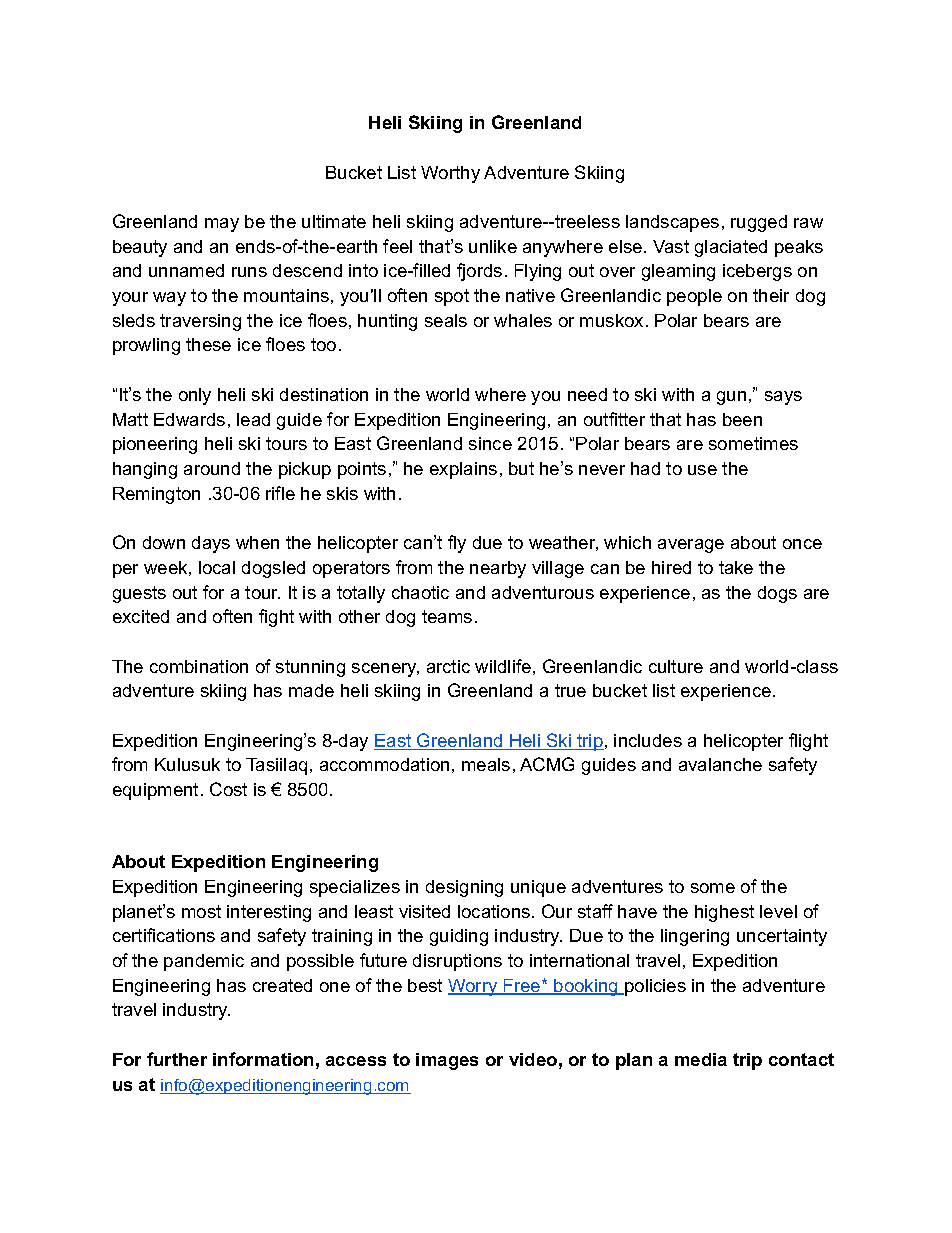 The height and width of the screenshot is (1233, 952). I want to click on images, so click(447, 1061).
